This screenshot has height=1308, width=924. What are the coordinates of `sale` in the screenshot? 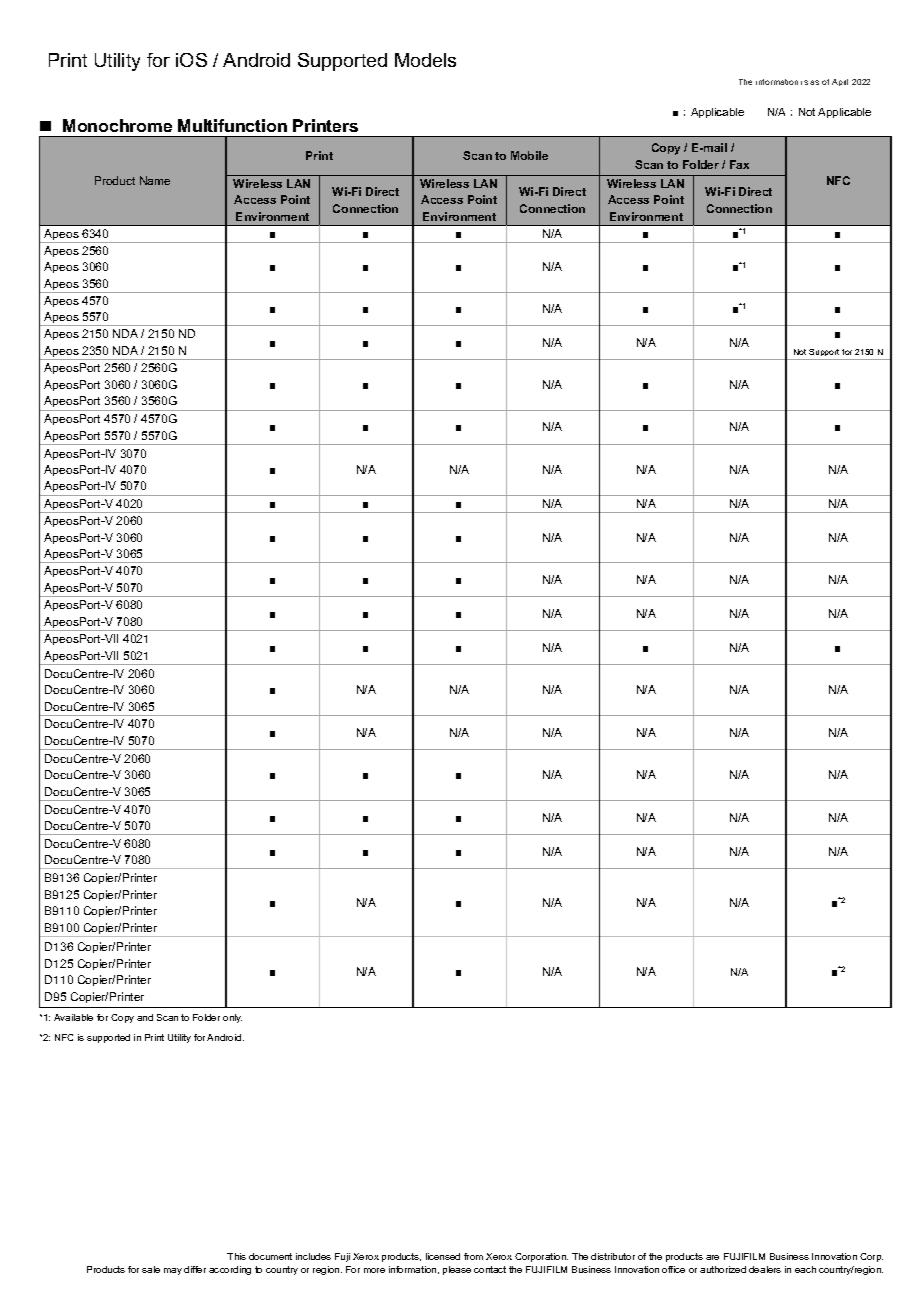 It's located at (151, 1269).
